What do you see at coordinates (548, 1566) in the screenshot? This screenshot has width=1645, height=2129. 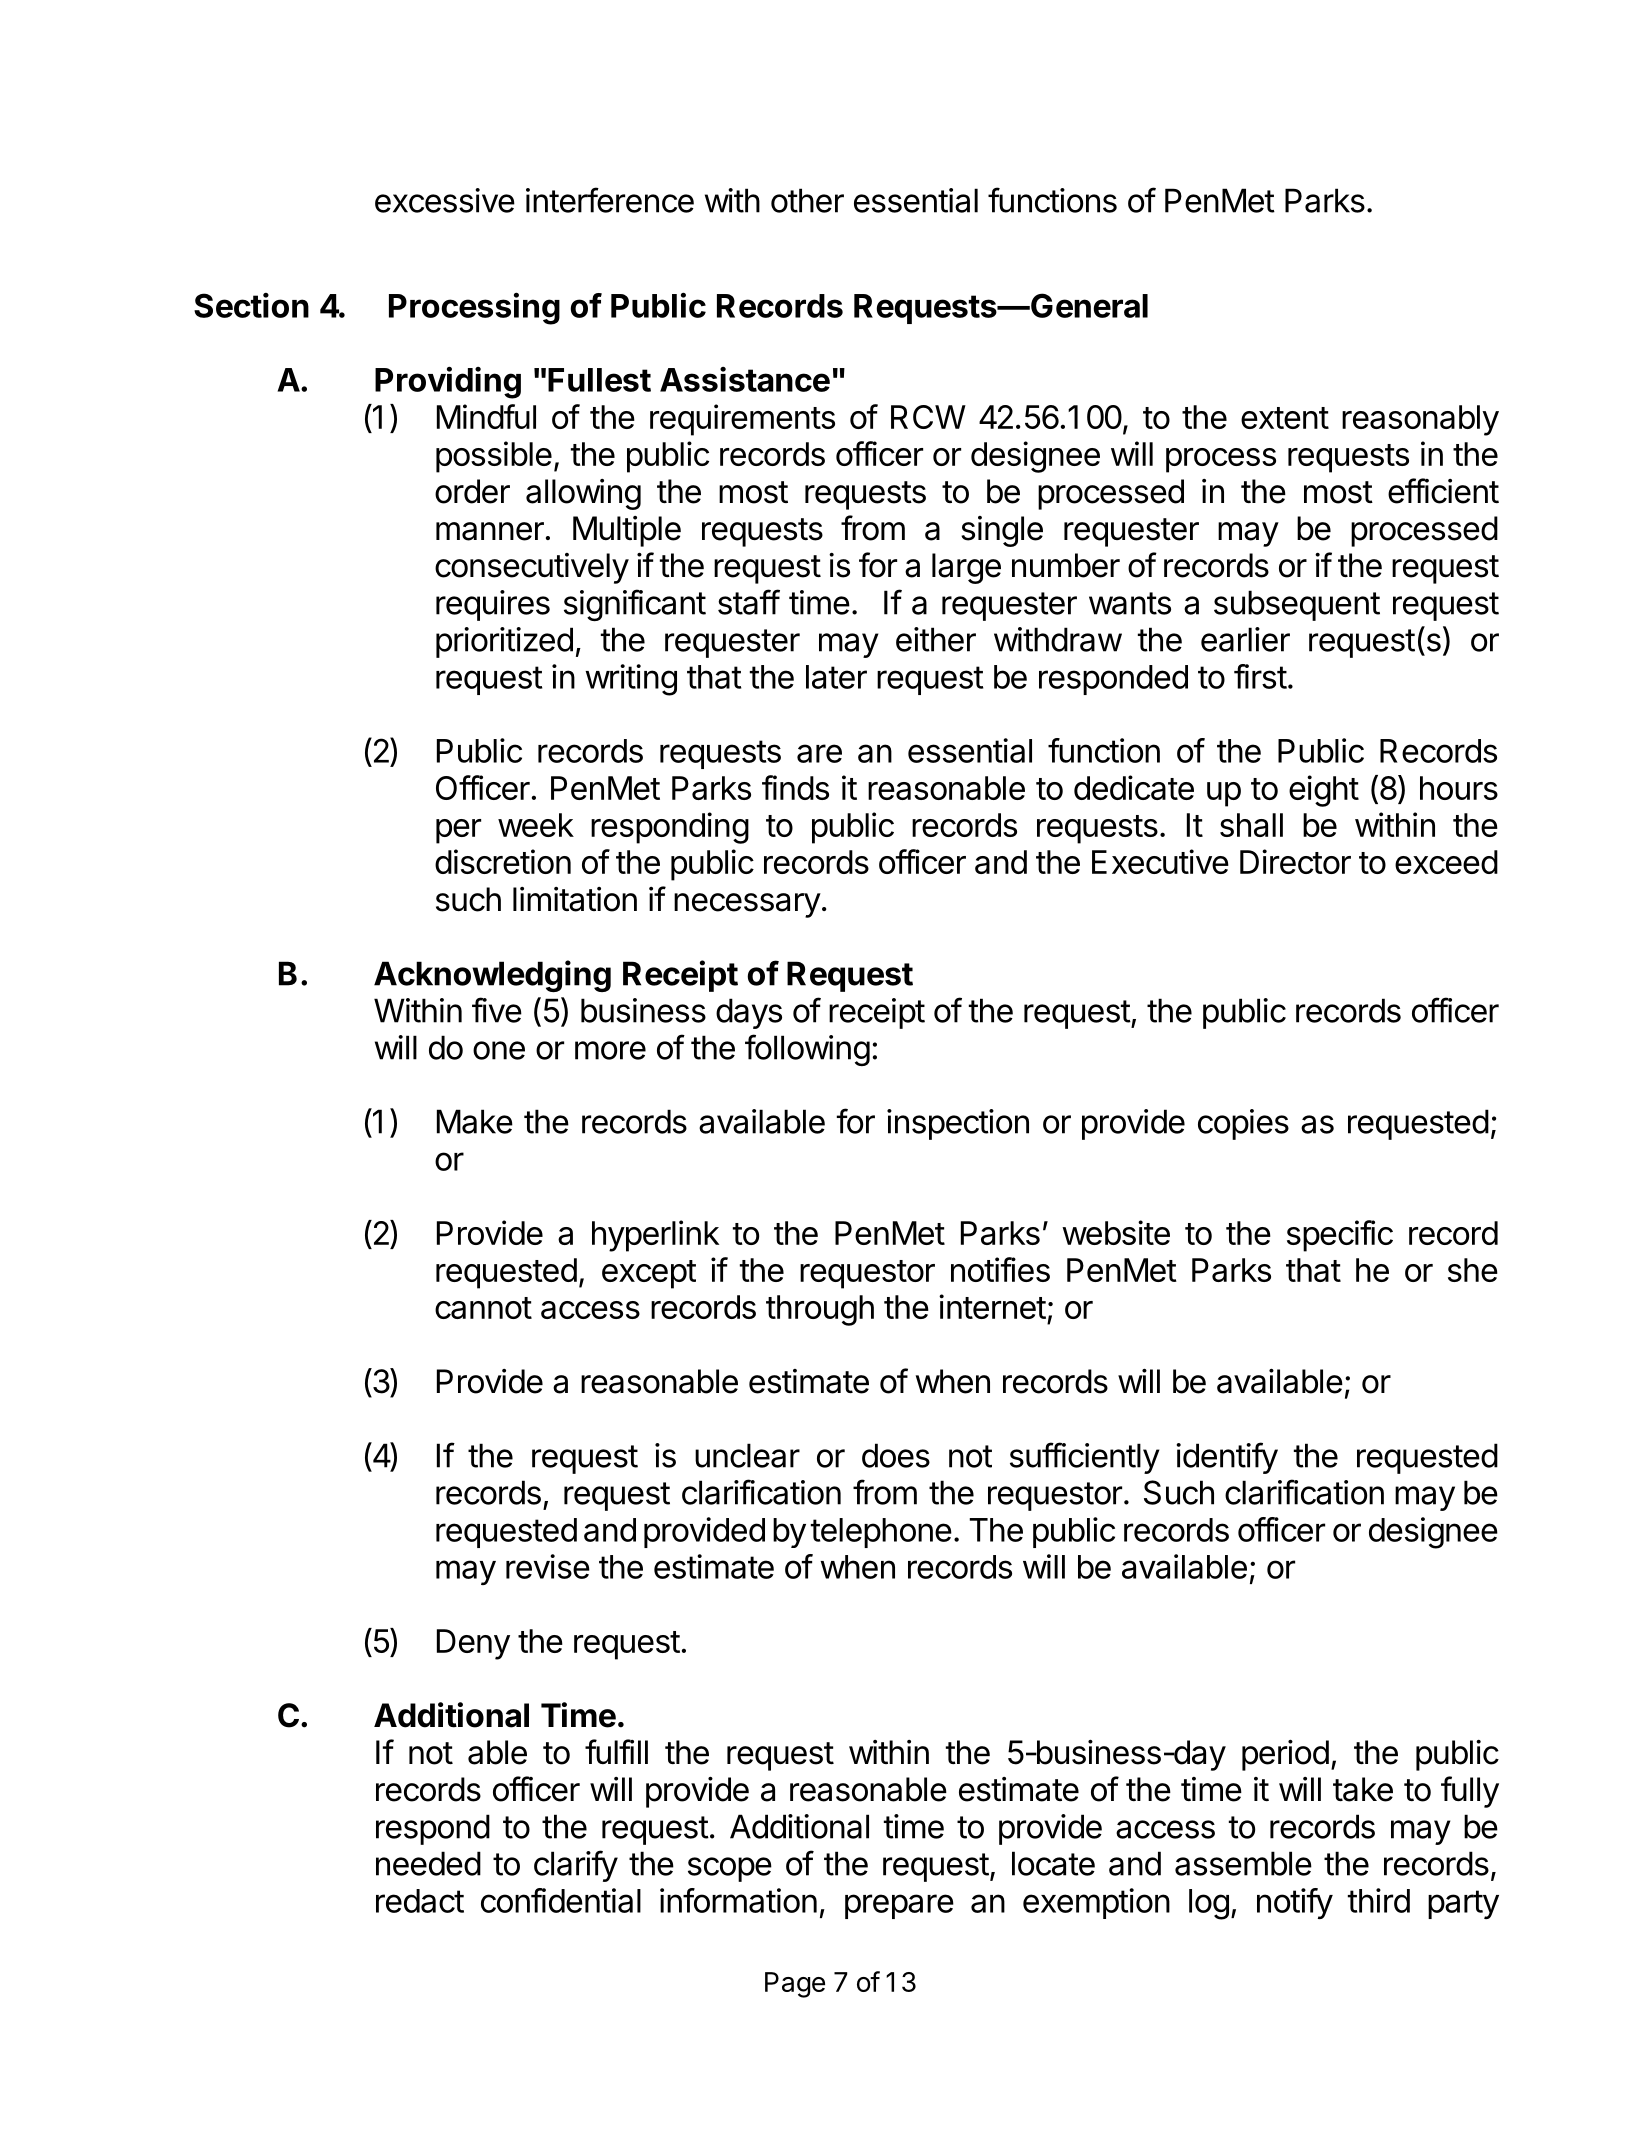 I see `revise` at bounding box center [548, 1566].
